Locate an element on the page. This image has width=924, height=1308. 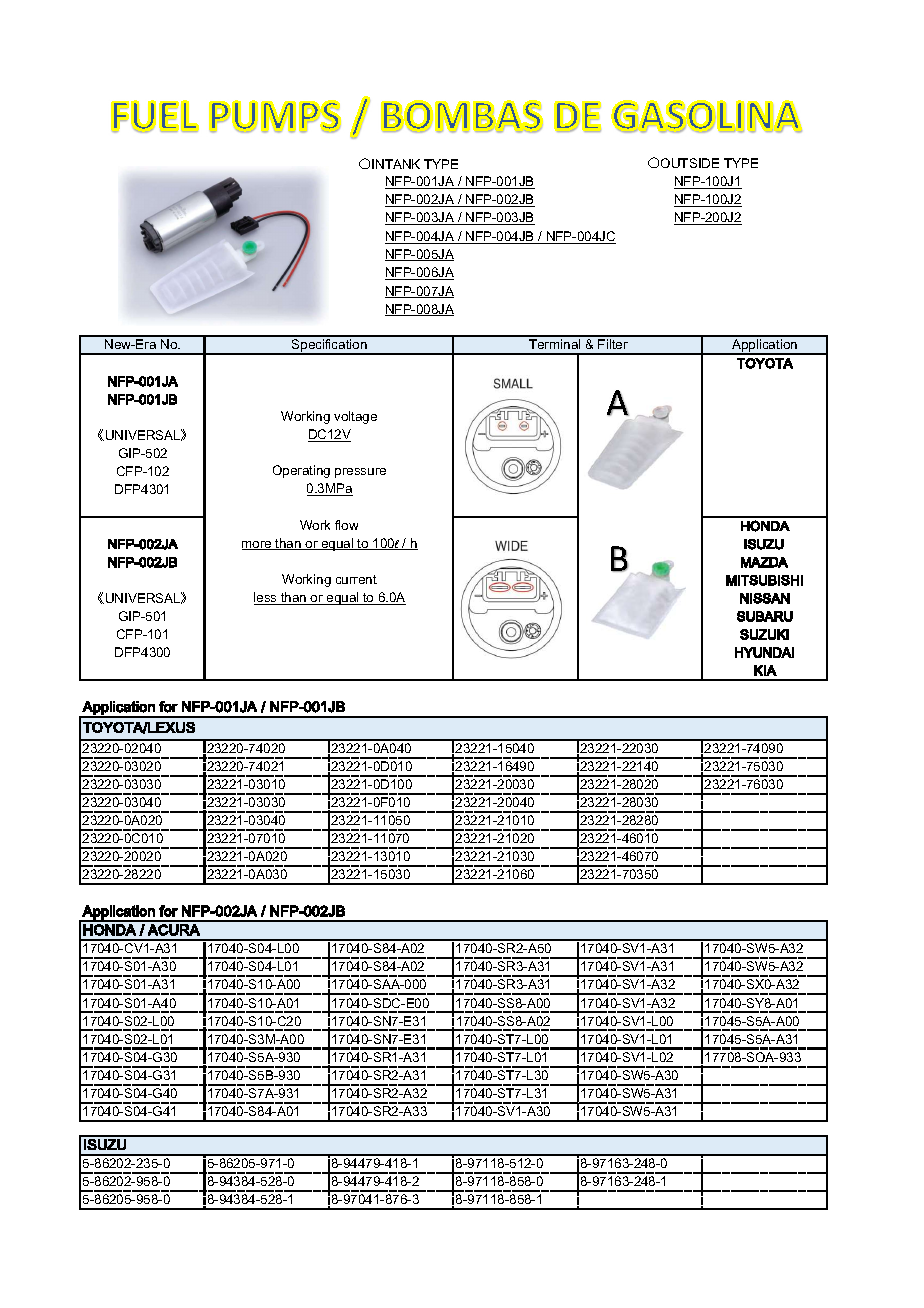
less is located at coordinates (266, 598).
